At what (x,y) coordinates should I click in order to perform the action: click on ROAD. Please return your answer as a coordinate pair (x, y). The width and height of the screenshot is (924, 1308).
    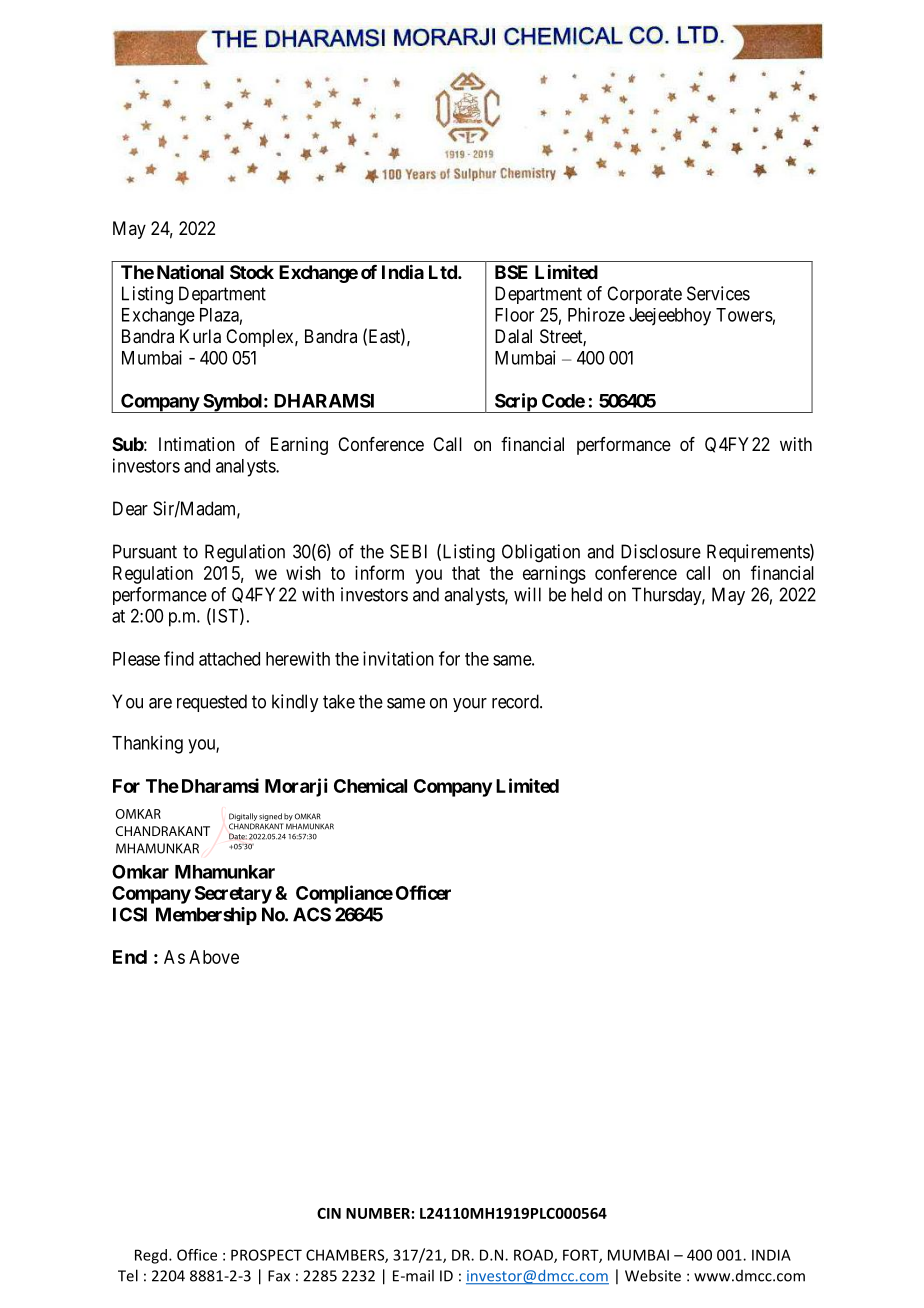
    Looking at the image, I should click on (534, 1256).
